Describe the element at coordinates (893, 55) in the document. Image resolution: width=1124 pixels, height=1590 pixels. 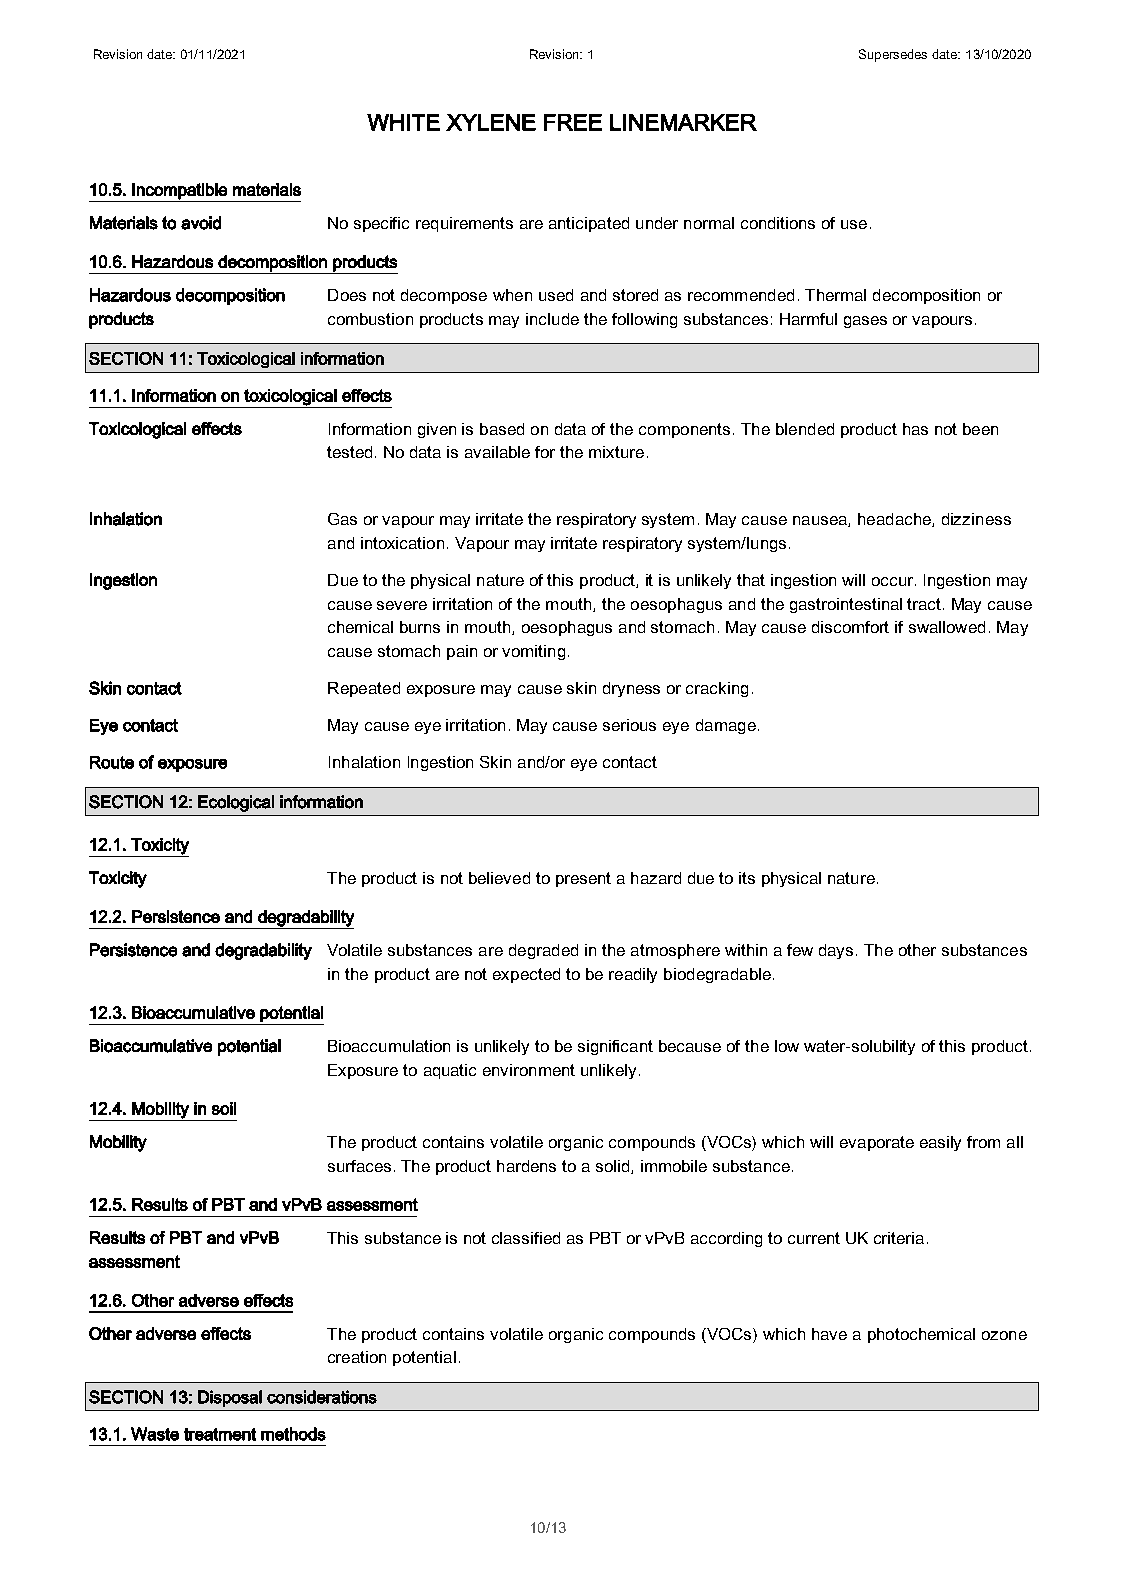
I see `Supersedes` at that location.
